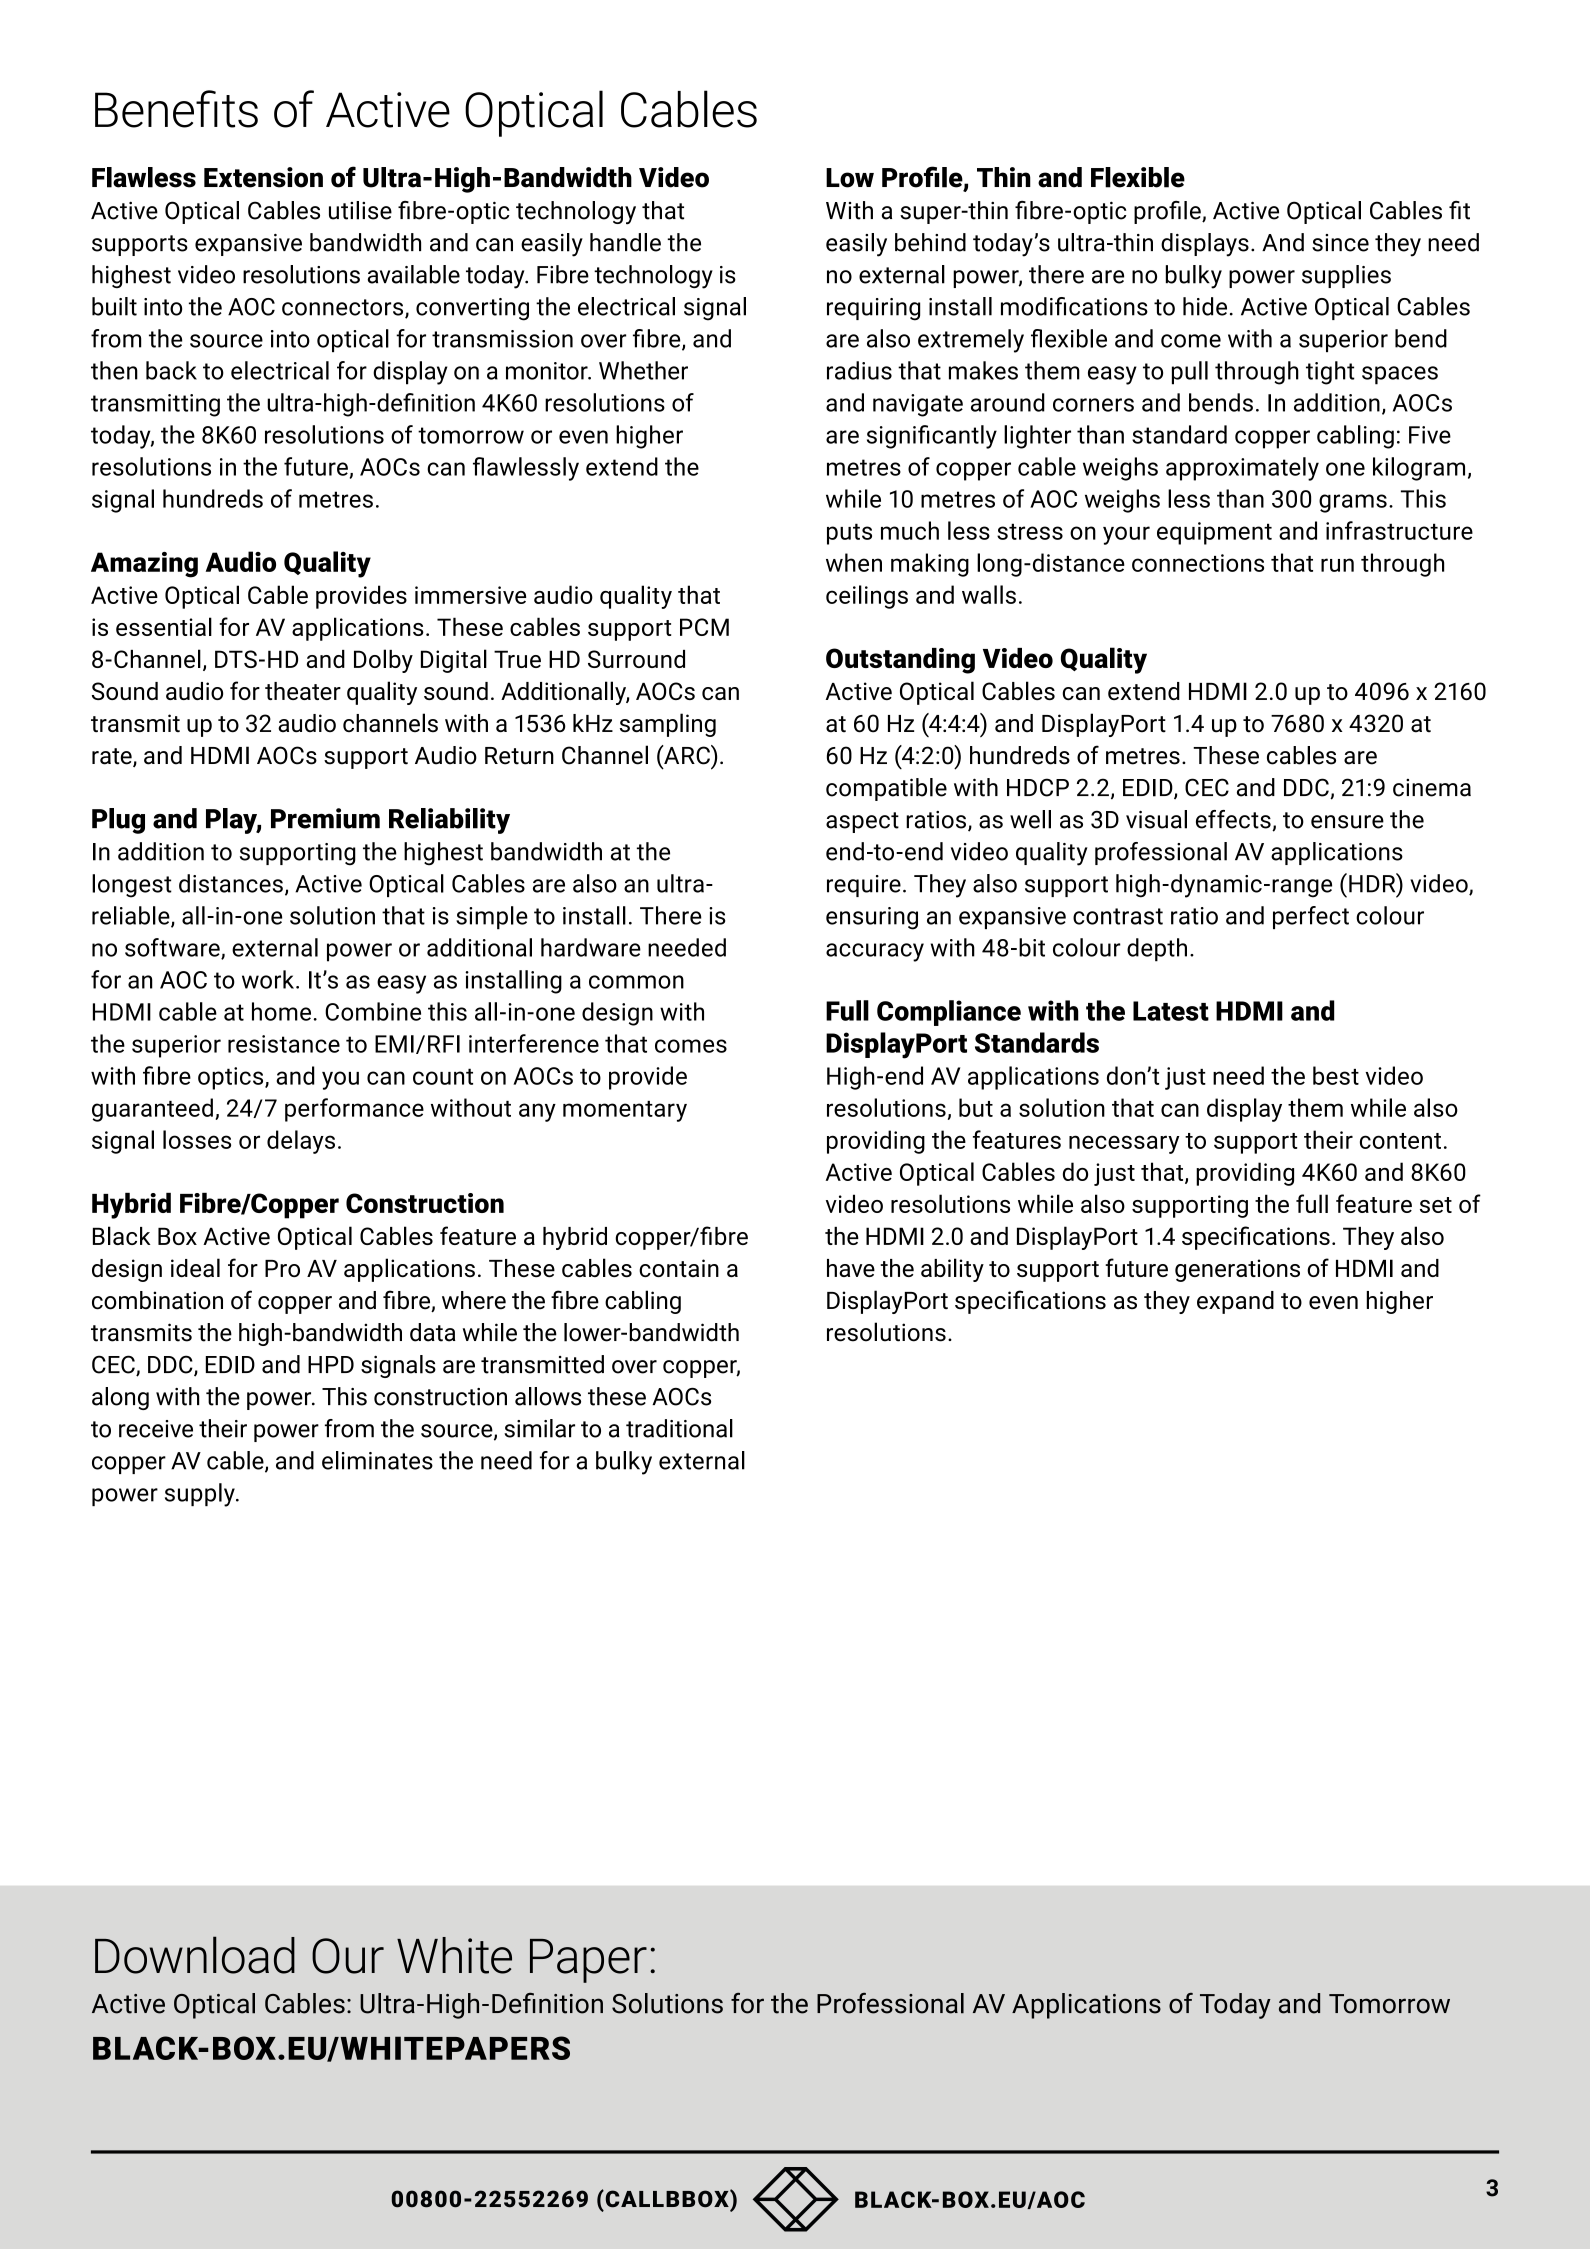 This image has width=1590, height=2249. Describe the element at coordinates (284, 1044) in the image. I see `resistance` at that location.
